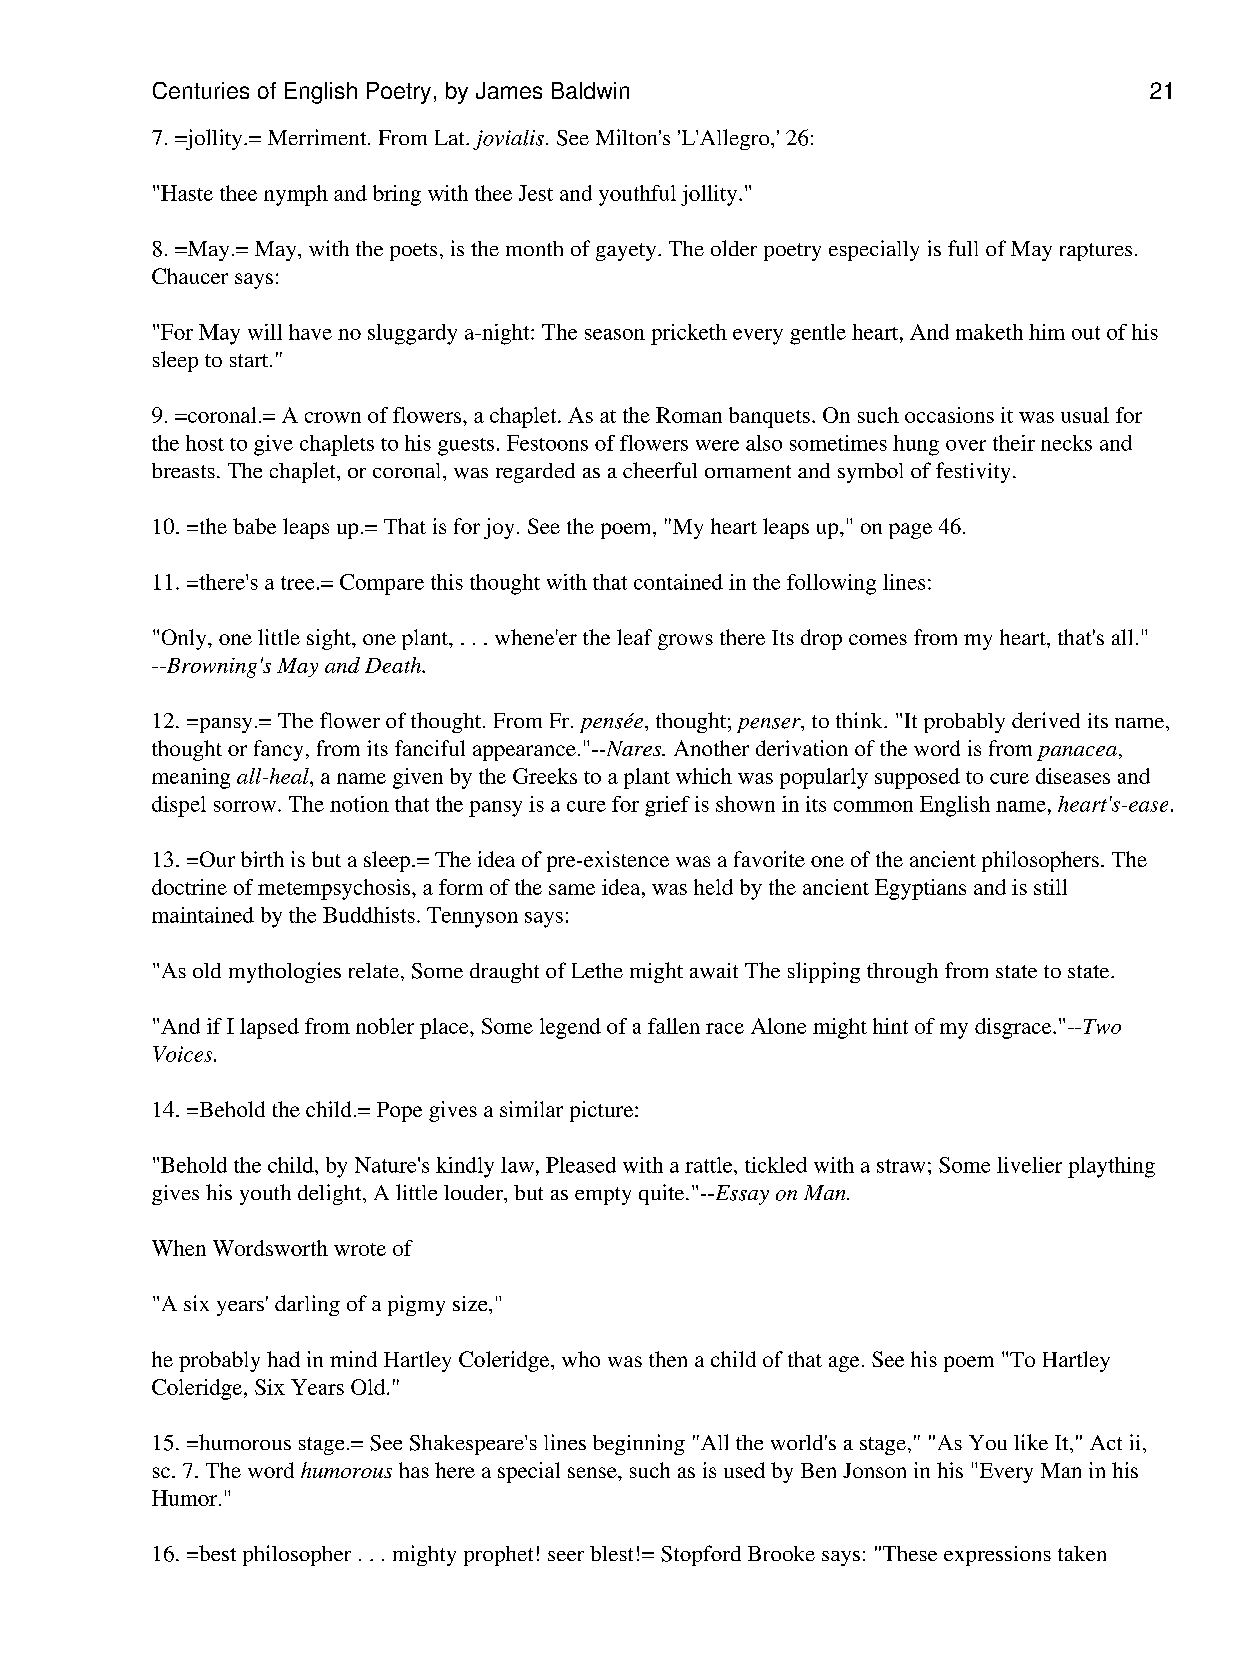  What do you see at coordinates (1029, 1165) in the screenshot?
I see `livelier` at bounding box center [1029, 1165].
